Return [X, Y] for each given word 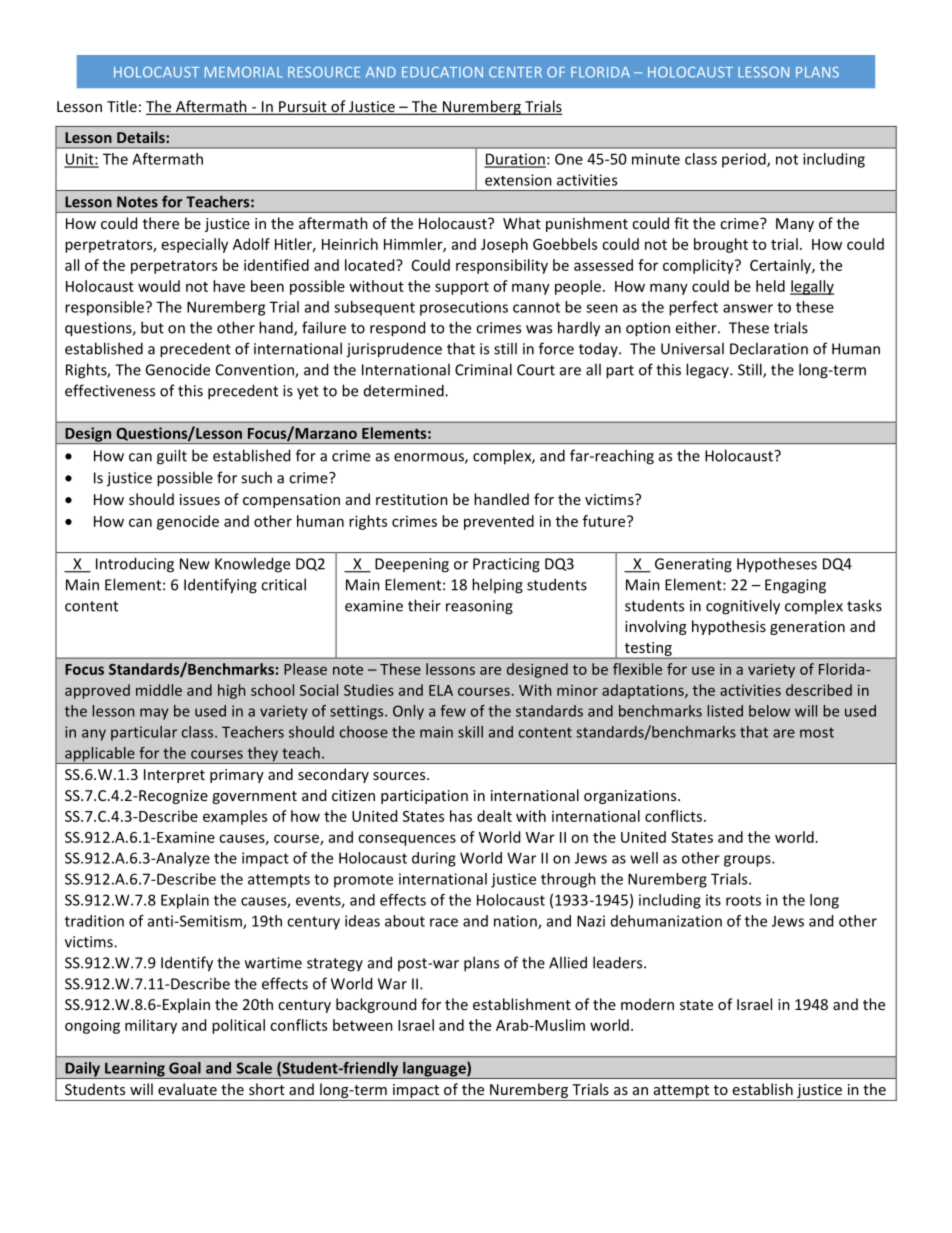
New [195, 564]
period [745, 160]
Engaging [795, 586]
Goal [185, 1068]
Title [122, 106]
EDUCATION [442, 72]
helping [497, 586]
